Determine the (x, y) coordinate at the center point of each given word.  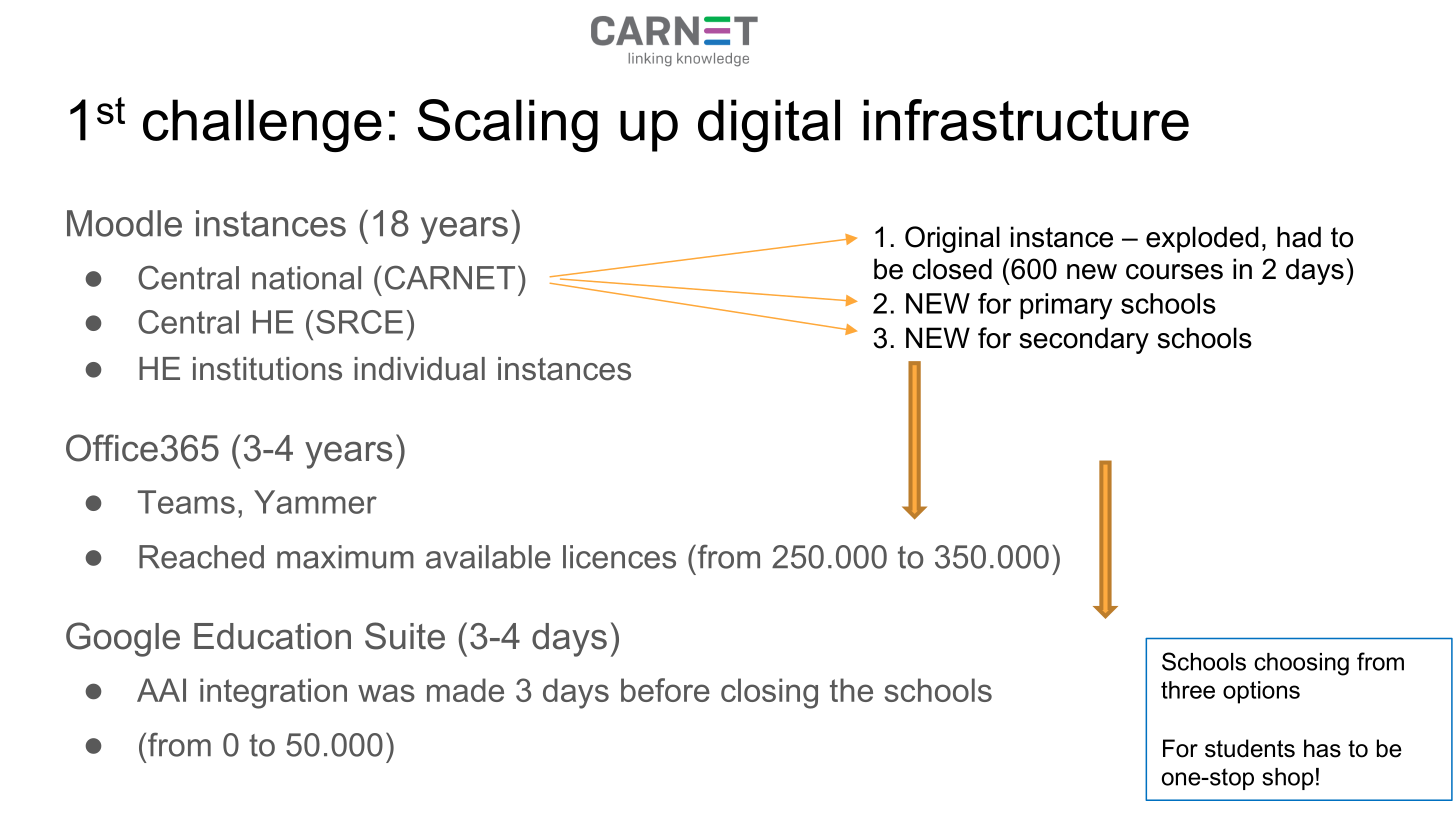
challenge (262, 125)
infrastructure (1026, 120)
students (1250, 748)
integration (273, 693)
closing (769, 693)
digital (769, 125)
